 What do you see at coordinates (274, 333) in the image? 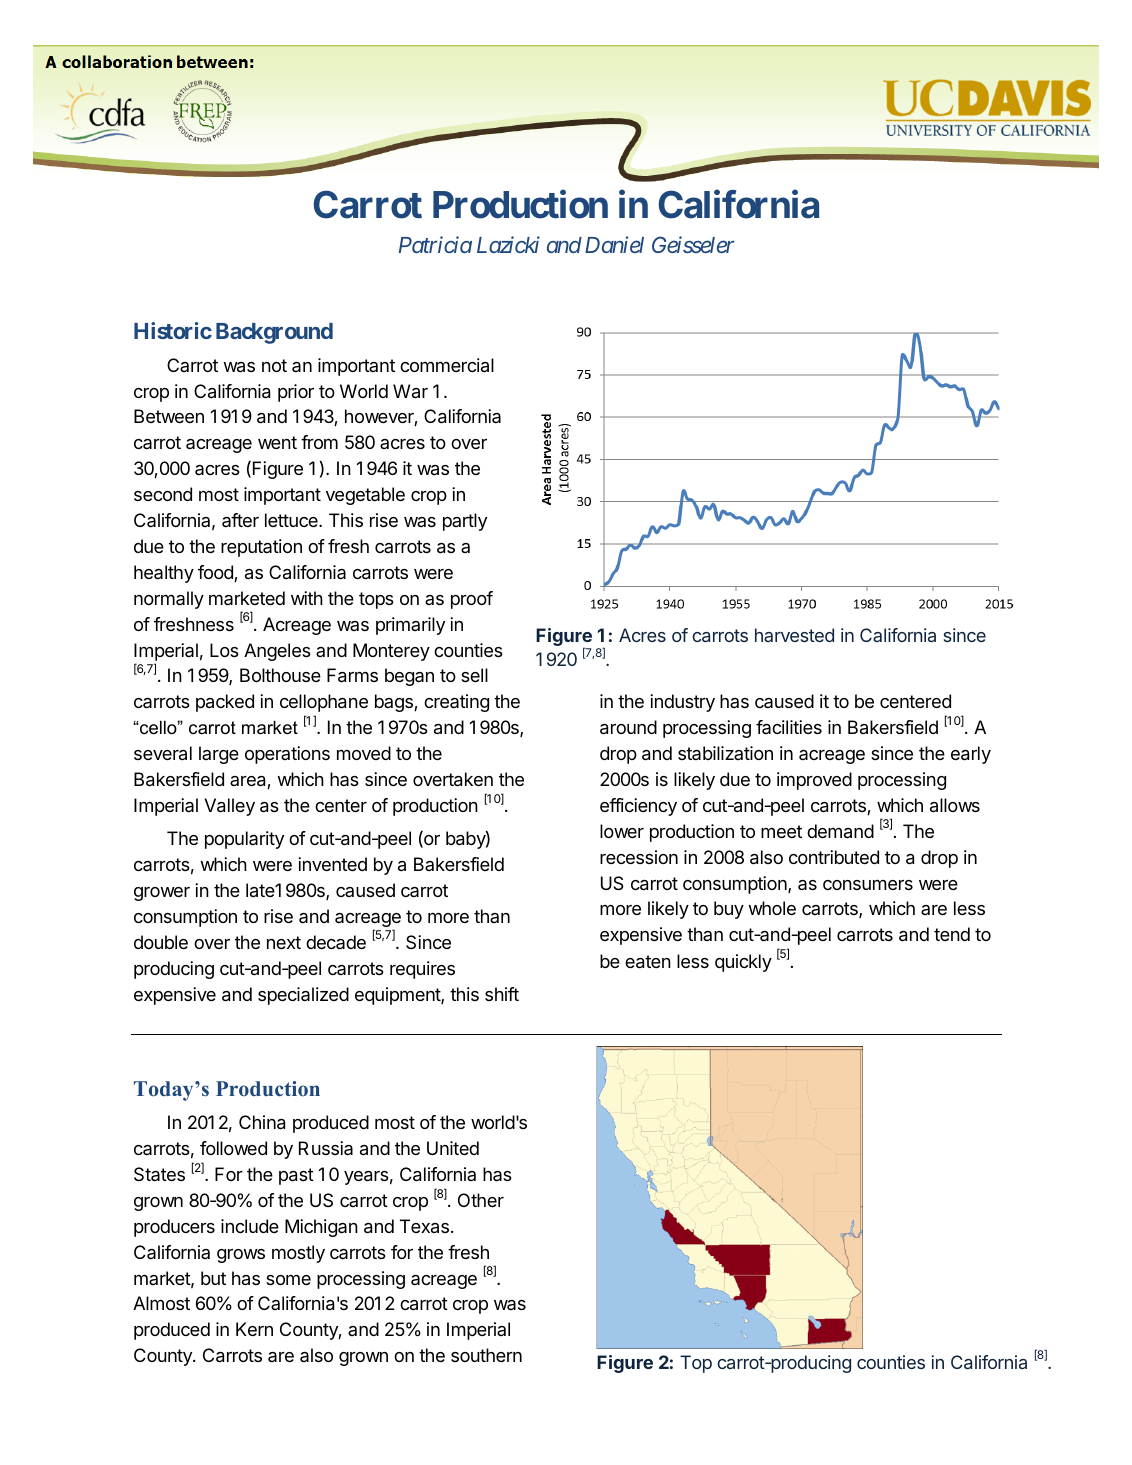
I see `Background` at bounding box center [274, 333].
